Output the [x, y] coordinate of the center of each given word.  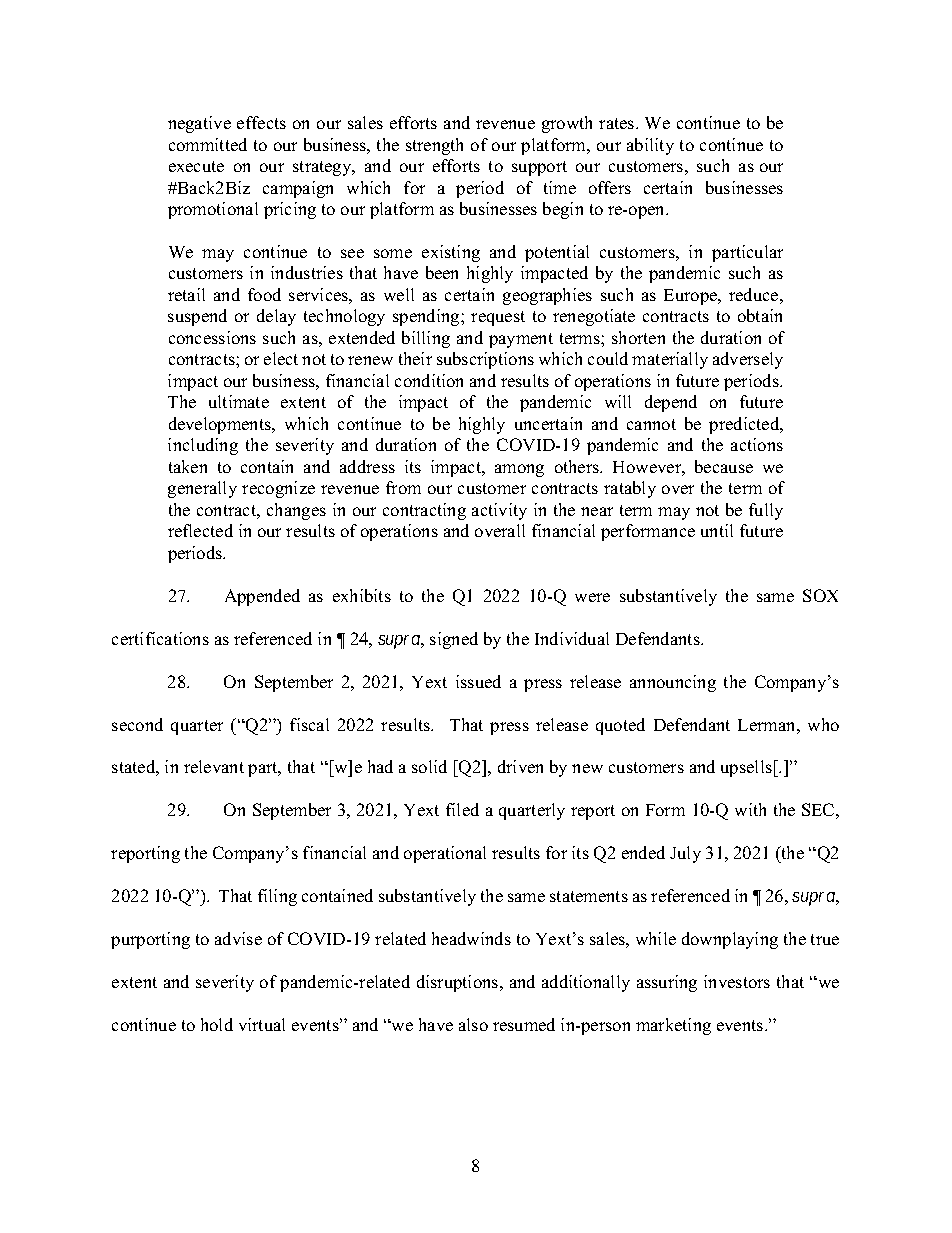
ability [650, 146]
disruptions [459, 983]
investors [737, 981]
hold [217, 1024]
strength [434, 146]
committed [208, 144]
